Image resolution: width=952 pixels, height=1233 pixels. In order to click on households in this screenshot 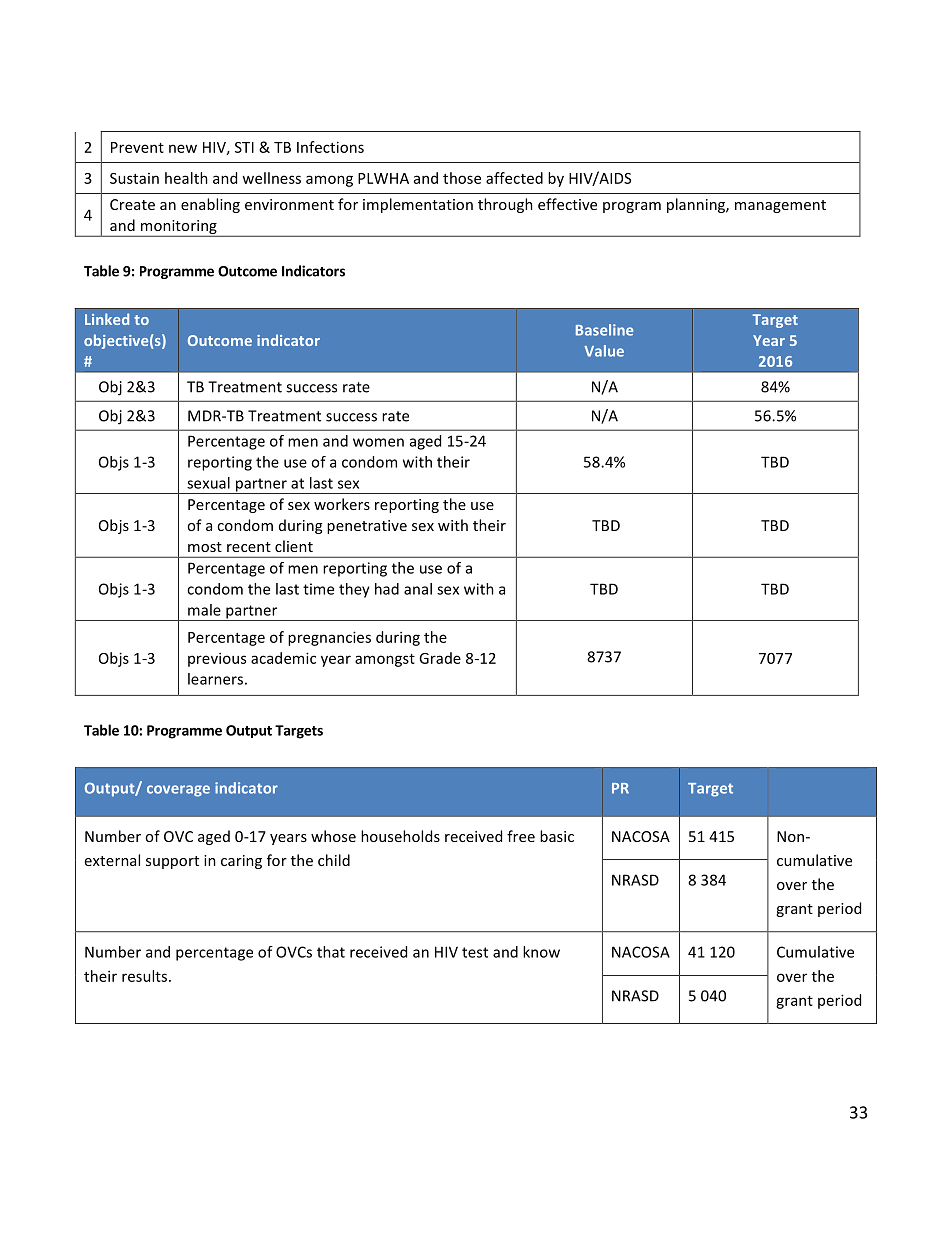, I will do `click(400, 836)`.
